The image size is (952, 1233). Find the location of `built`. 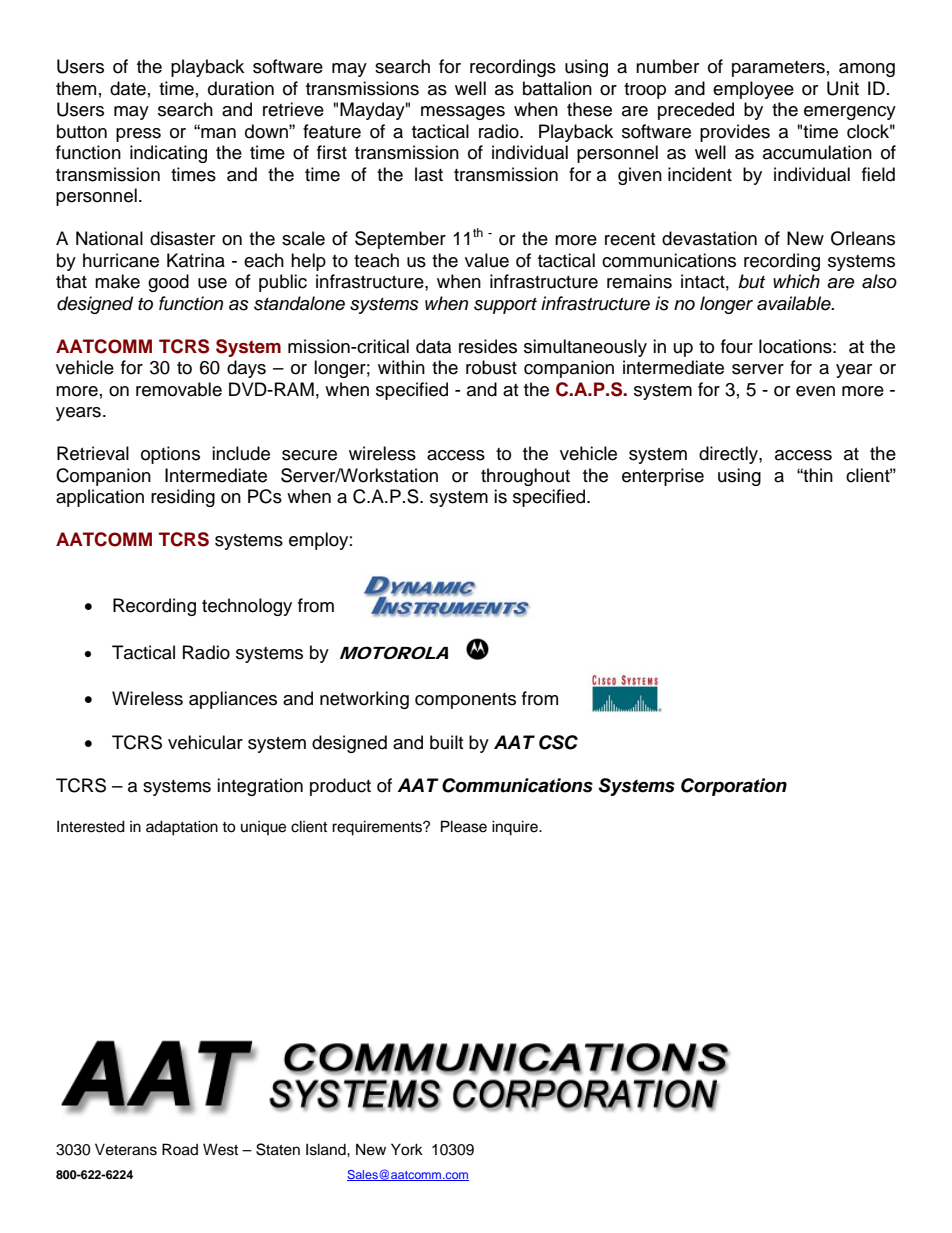

built is located at coordinates (446, 742).
